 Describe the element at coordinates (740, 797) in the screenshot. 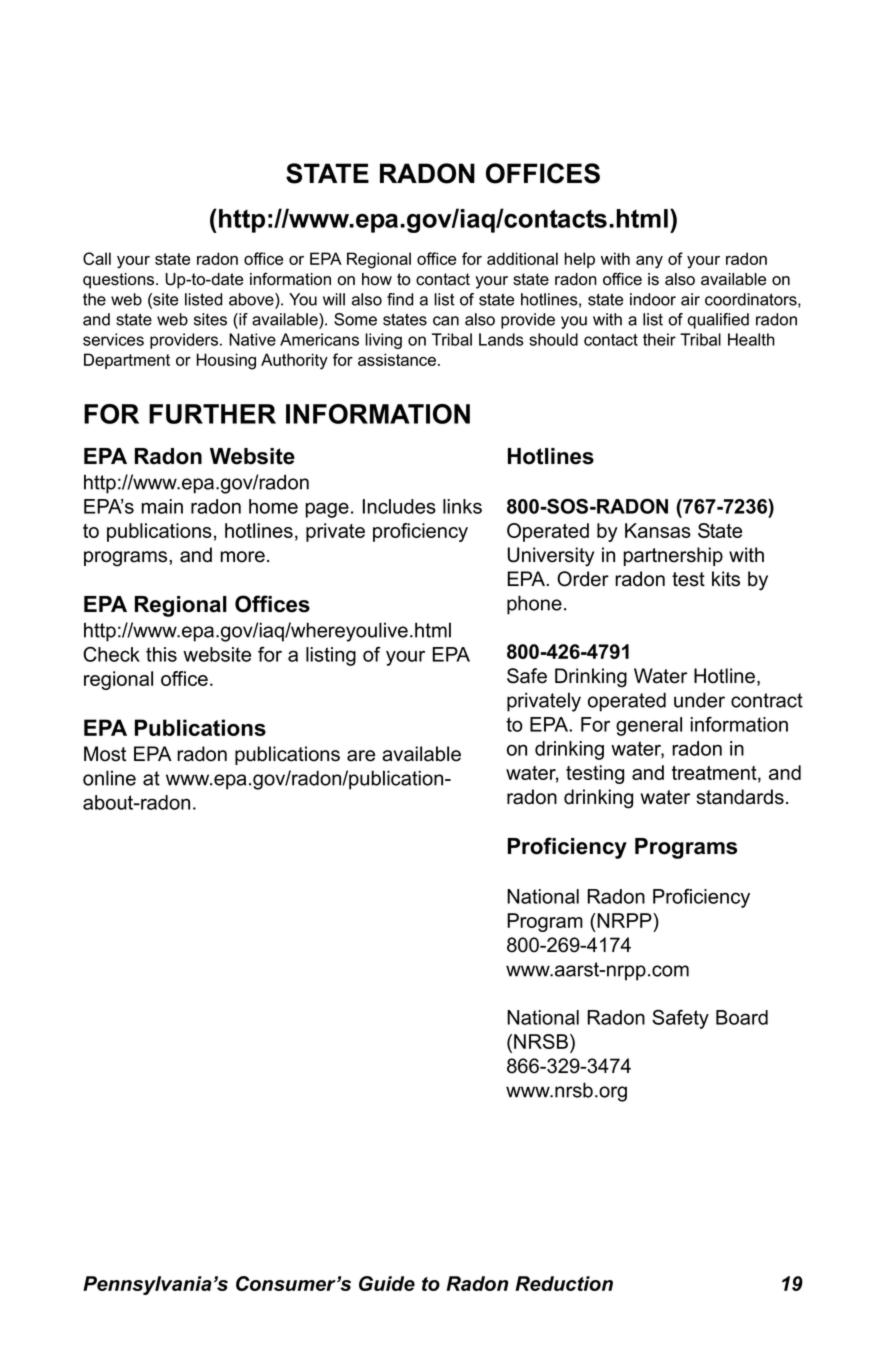

I see `standards` at that location.
